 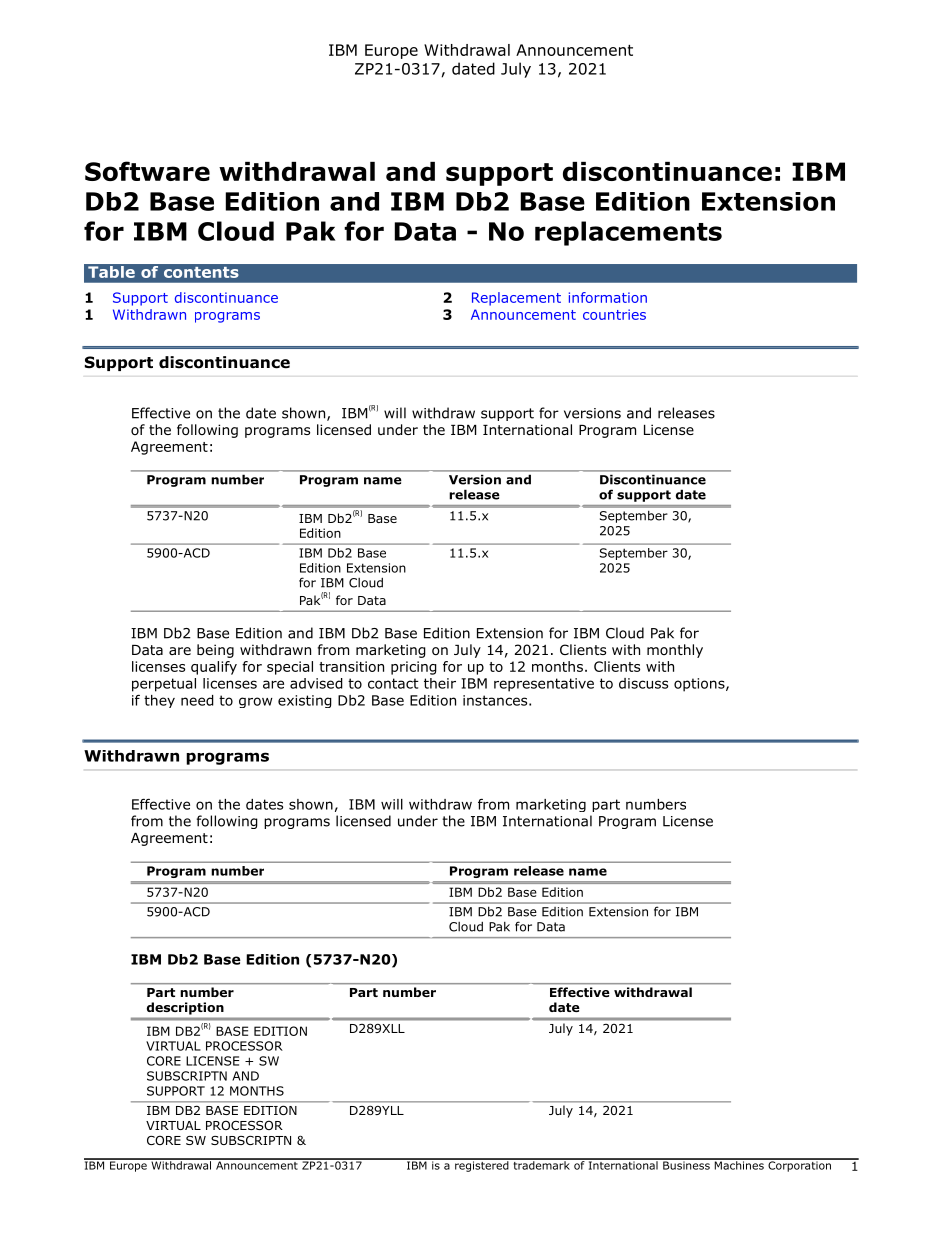 What do you see at coordinates (643, 683) in the image?
I see `discuss` at bounding box center [643, 683].
